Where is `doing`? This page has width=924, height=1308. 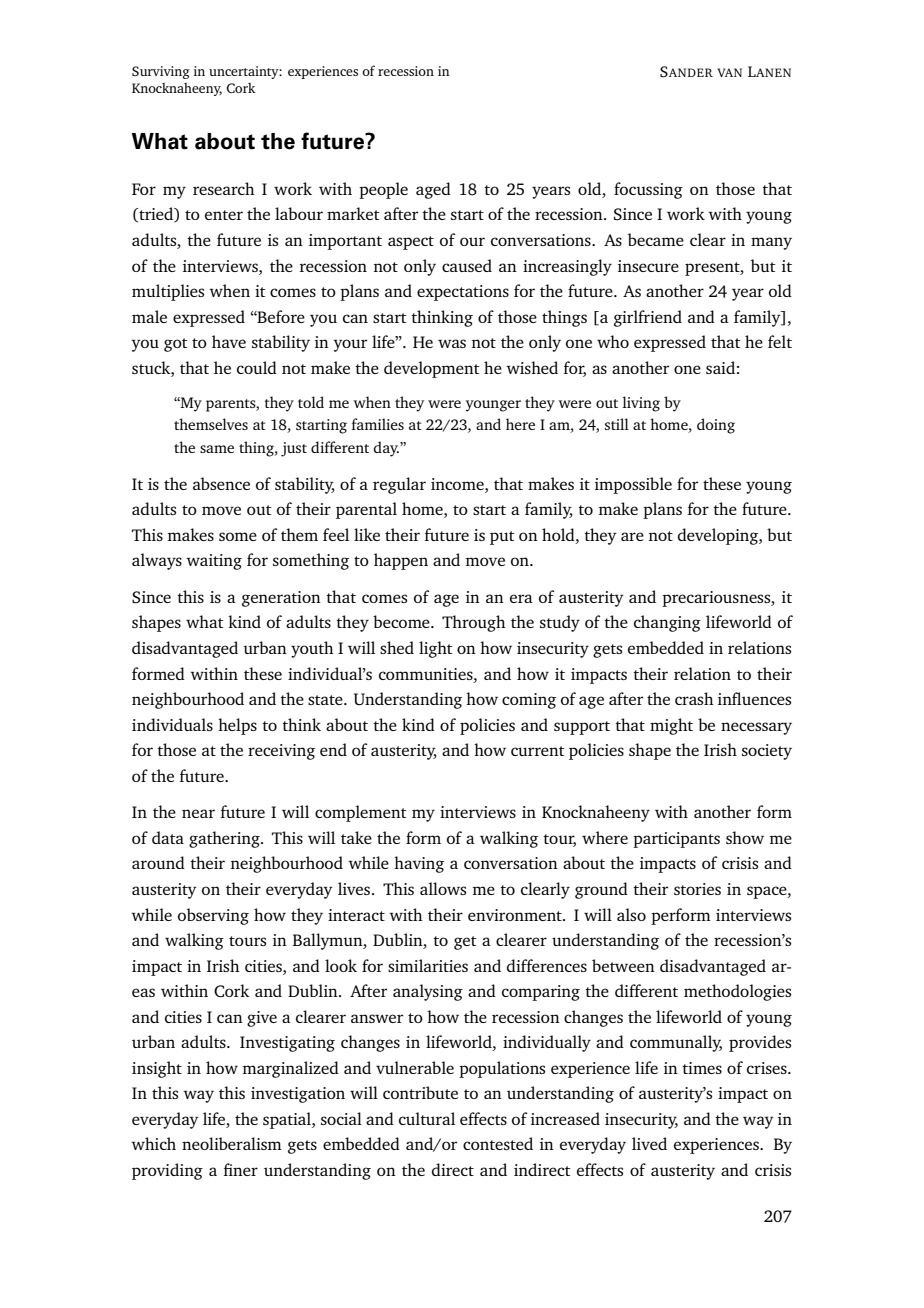 doing is located at coordinates (716, 426).
